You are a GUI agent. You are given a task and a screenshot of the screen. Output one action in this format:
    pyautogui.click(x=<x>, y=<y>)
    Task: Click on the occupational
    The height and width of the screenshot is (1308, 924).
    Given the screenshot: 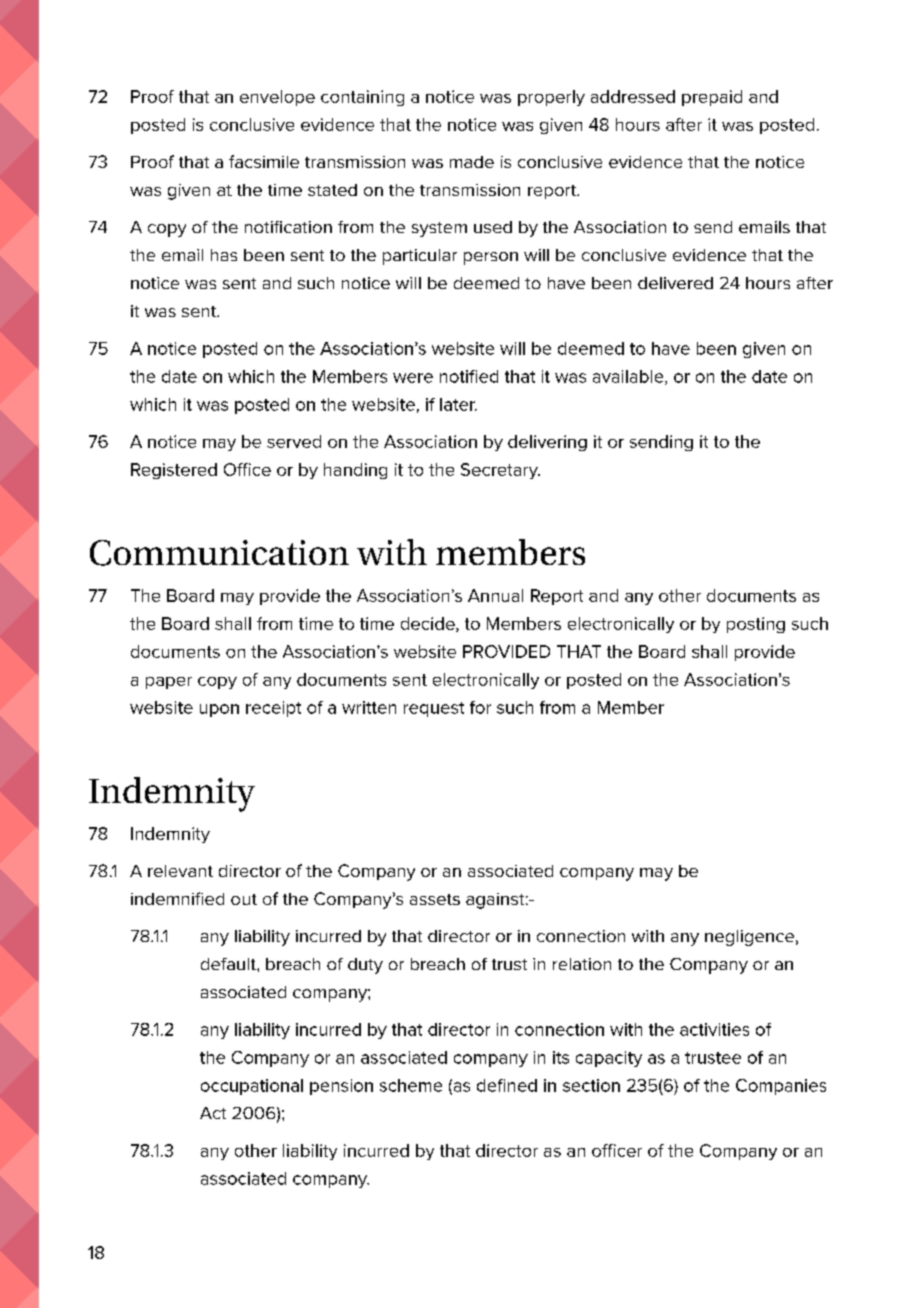 What is the action you would take?
    pyautogui.click(x=252, y=1087)
